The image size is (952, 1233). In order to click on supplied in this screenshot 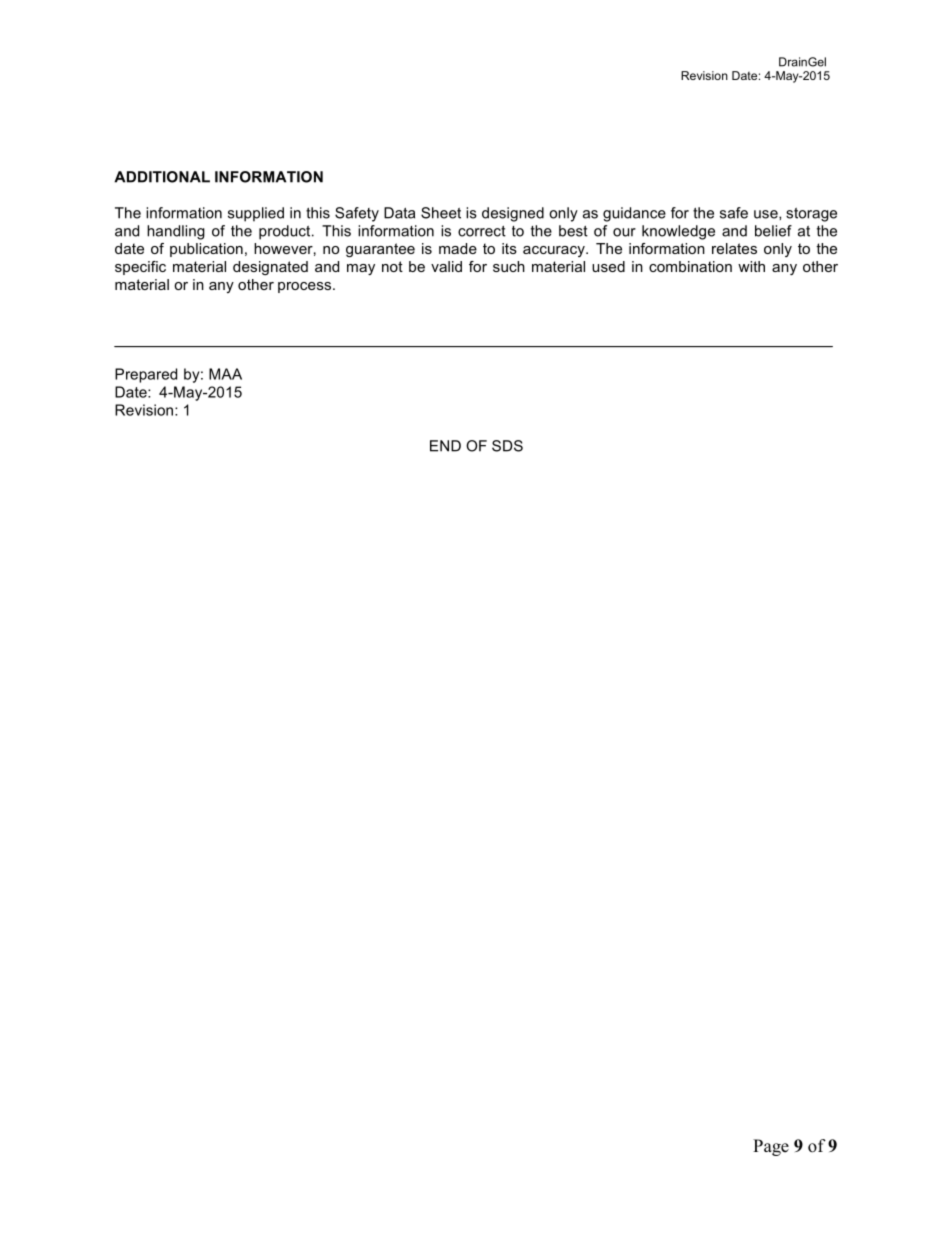, I will do `click(256, 214)`.
